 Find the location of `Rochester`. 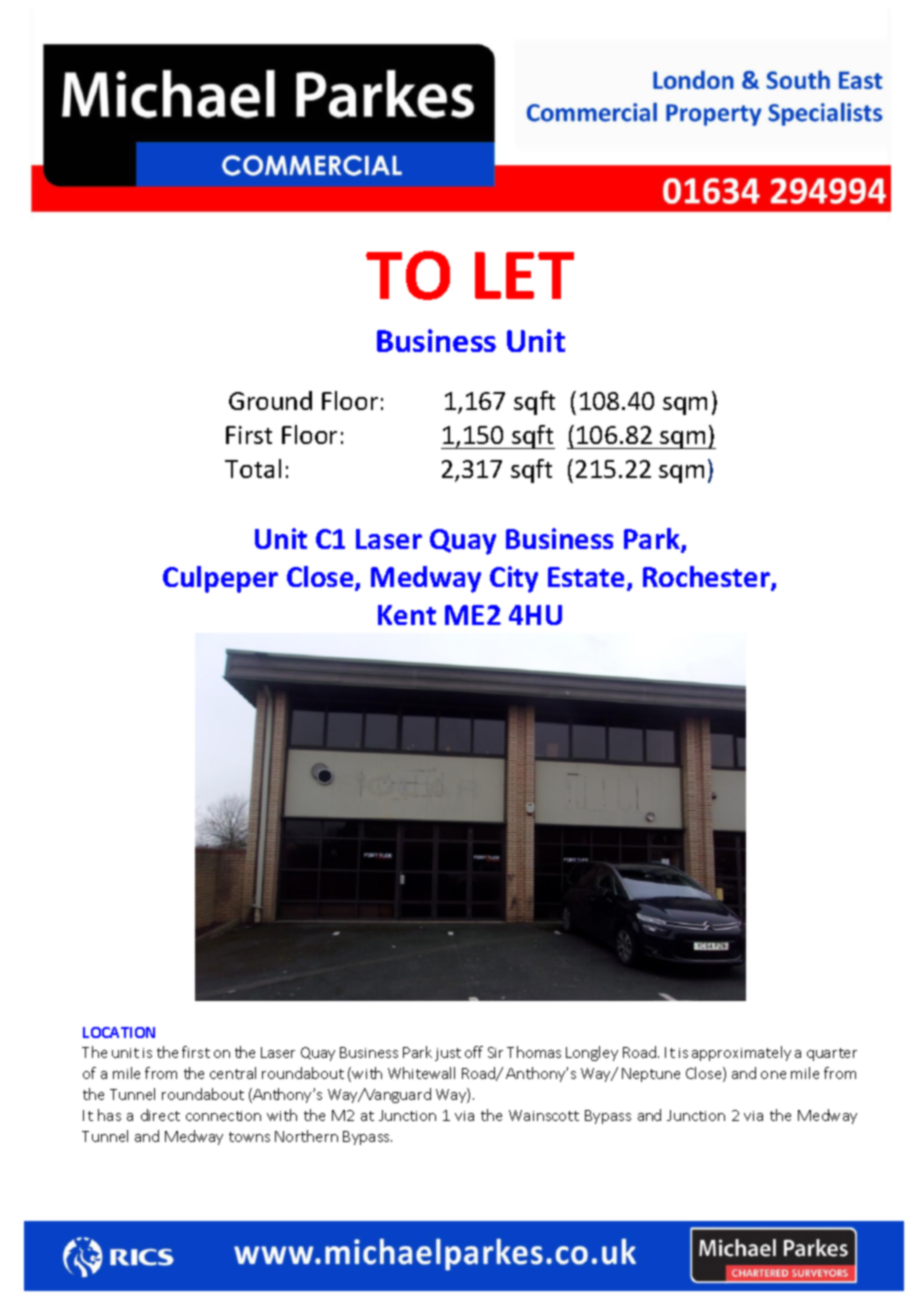

Rochester is located at coordinates (707, 578).
